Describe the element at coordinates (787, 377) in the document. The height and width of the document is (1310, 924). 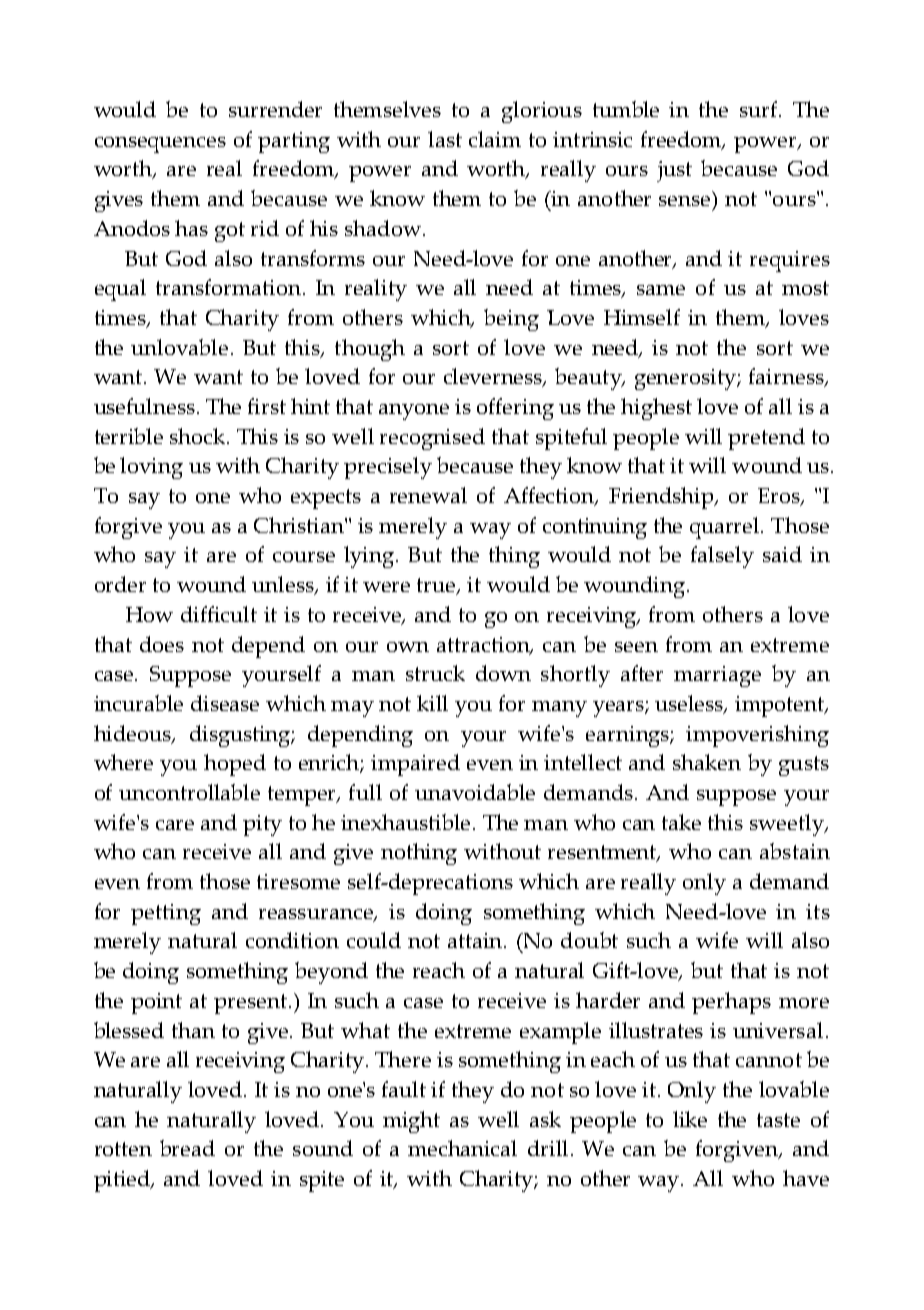
I see `fairness` at that location.
